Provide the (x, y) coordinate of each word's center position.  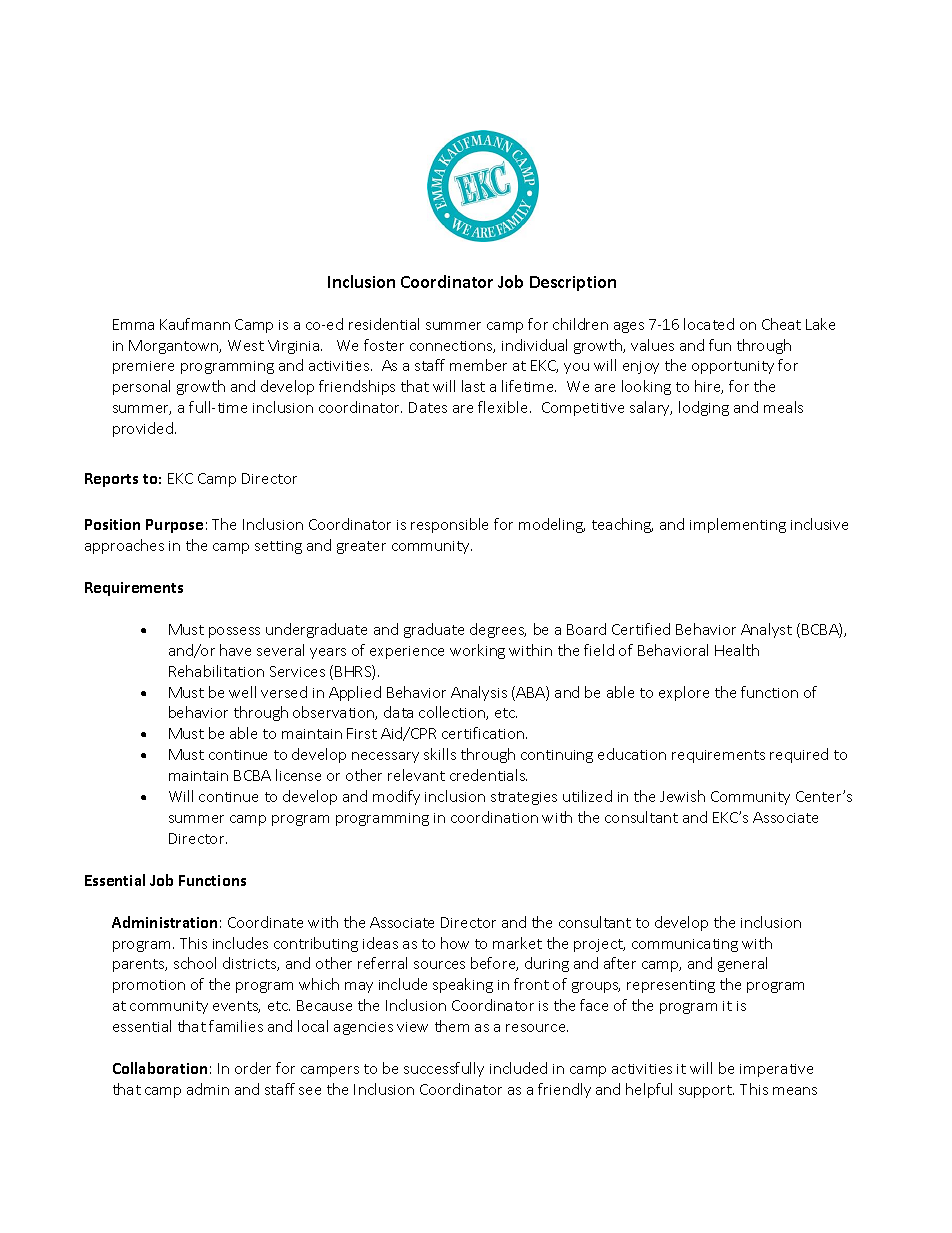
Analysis (479, 693)
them (452, 1026)
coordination (494, 817)
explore (684, 693)
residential (384, 324)
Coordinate (265, 922)
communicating (685, 945)
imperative (776, 1070)
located (709, 324)
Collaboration (160, 1068)
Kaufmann (195, 324)
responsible (449, 525)
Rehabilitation (216, 671)
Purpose (174, 526)
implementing (738, 525)
